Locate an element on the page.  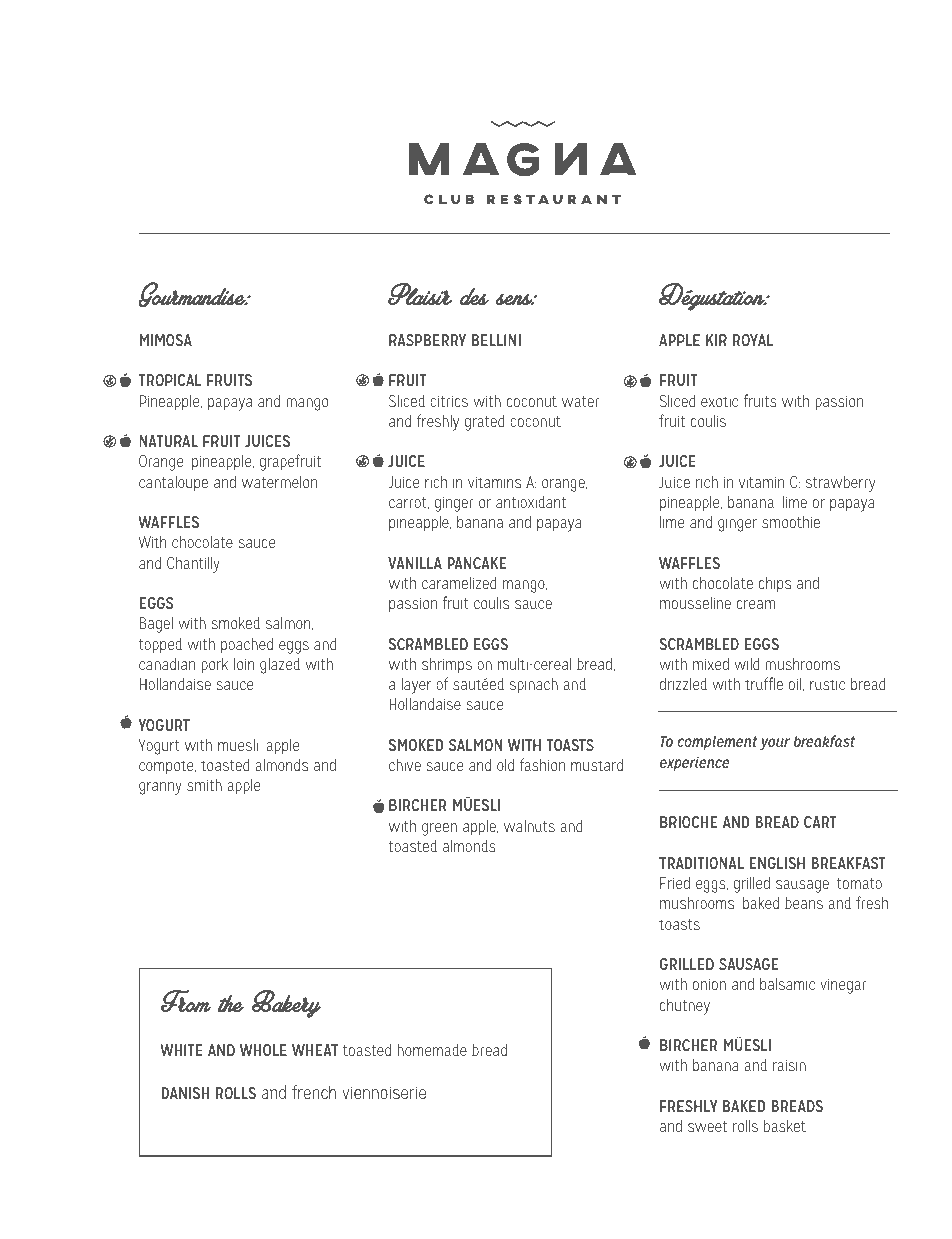
green is located at coordinates (439, 829).
